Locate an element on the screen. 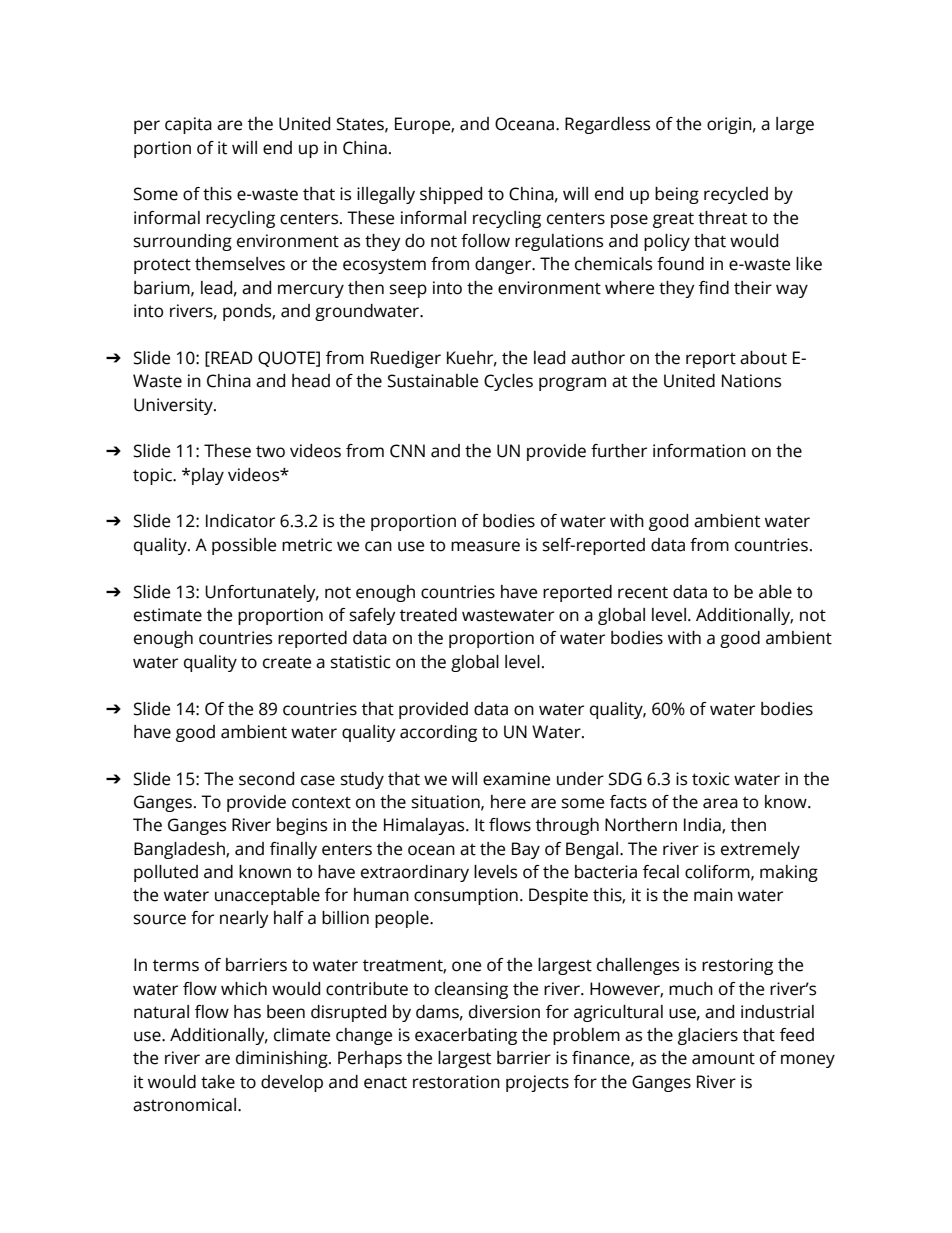 This screenshot has height=1233, width=952. capita is located at coordinates (188, 125).
